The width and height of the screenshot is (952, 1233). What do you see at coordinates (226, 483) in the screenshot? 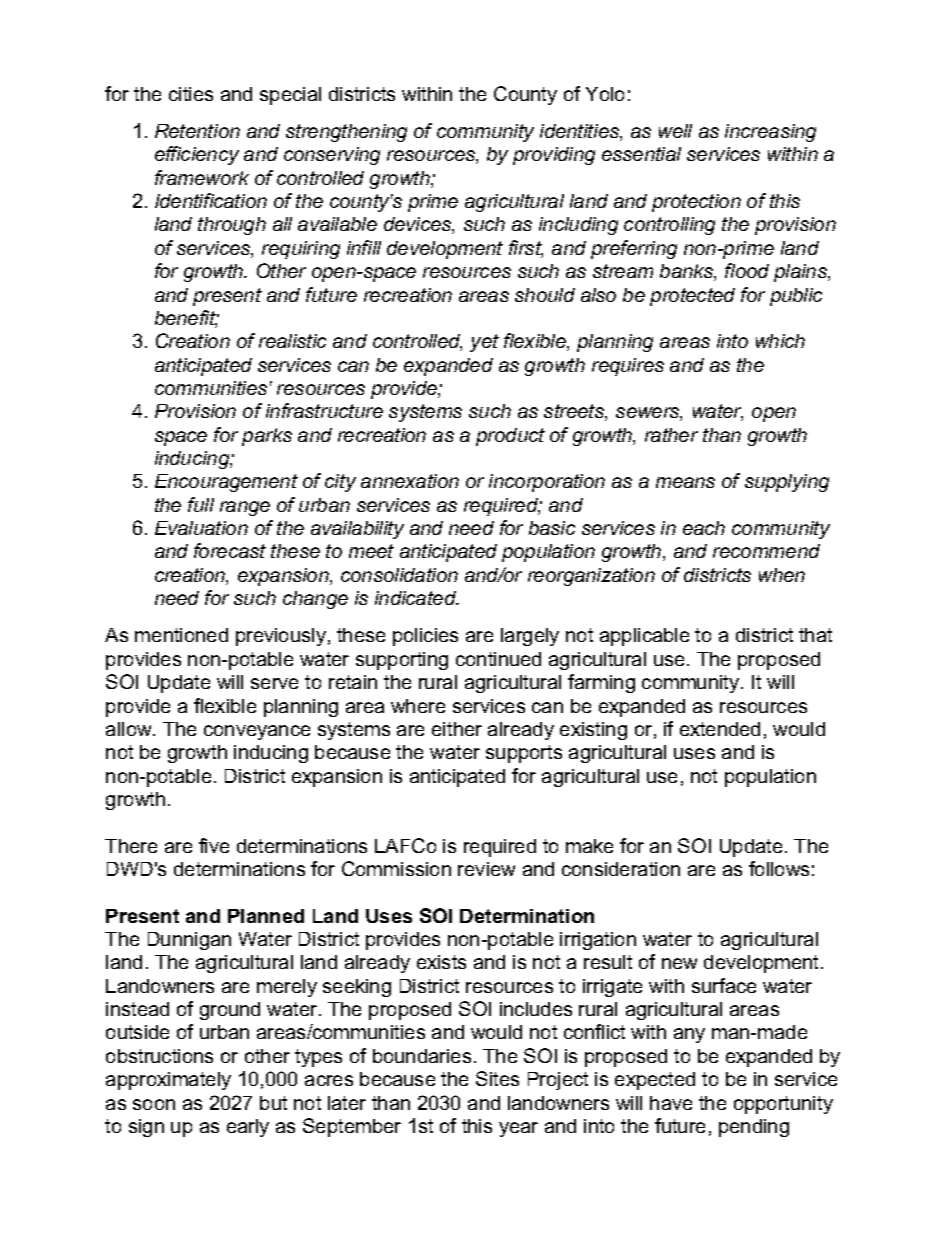
I see `Encouragement` at bounding box center [226, 483].
